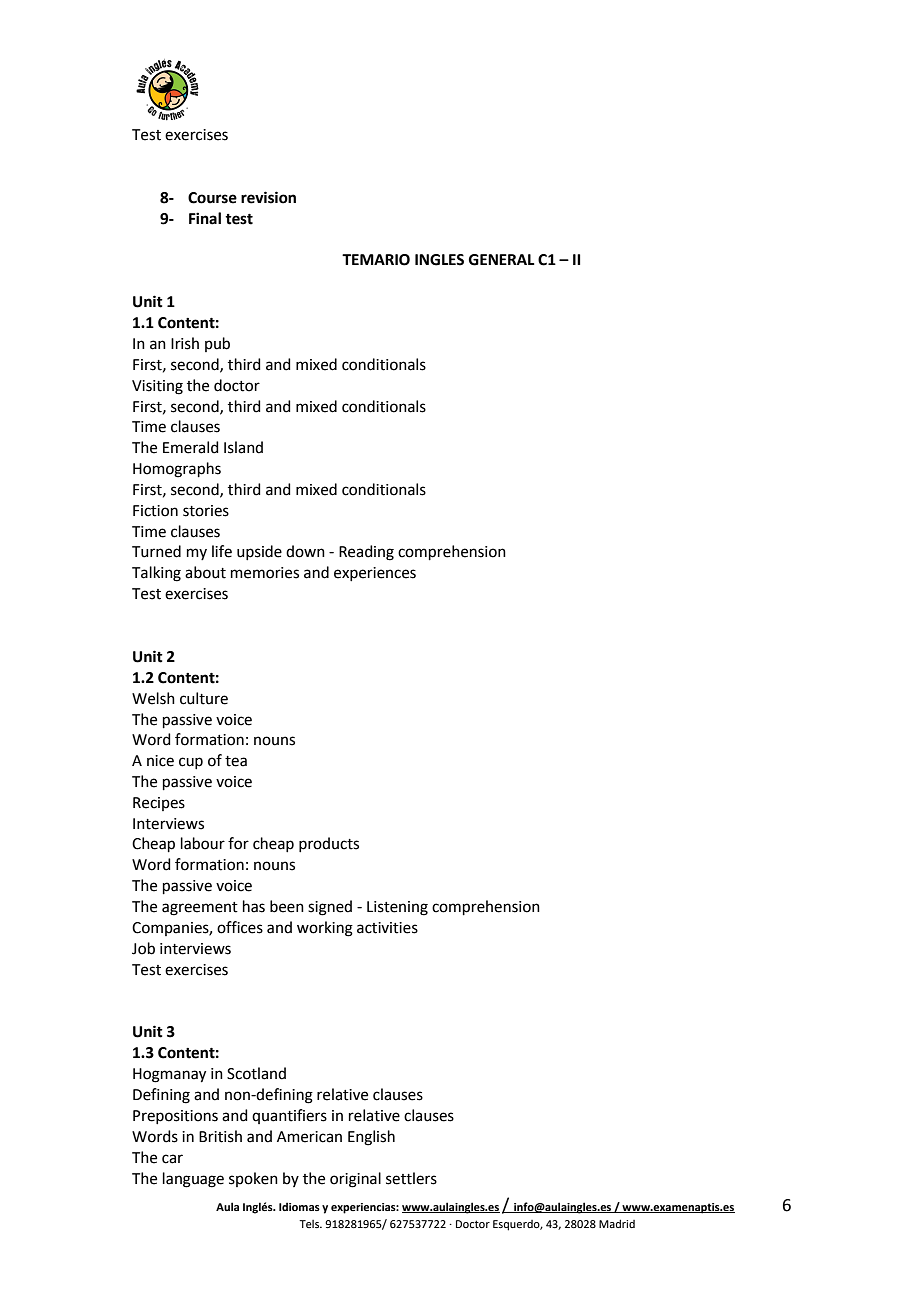 This document has height=1308, width=924. I want to click on Madrid, so click(617, 1223).
